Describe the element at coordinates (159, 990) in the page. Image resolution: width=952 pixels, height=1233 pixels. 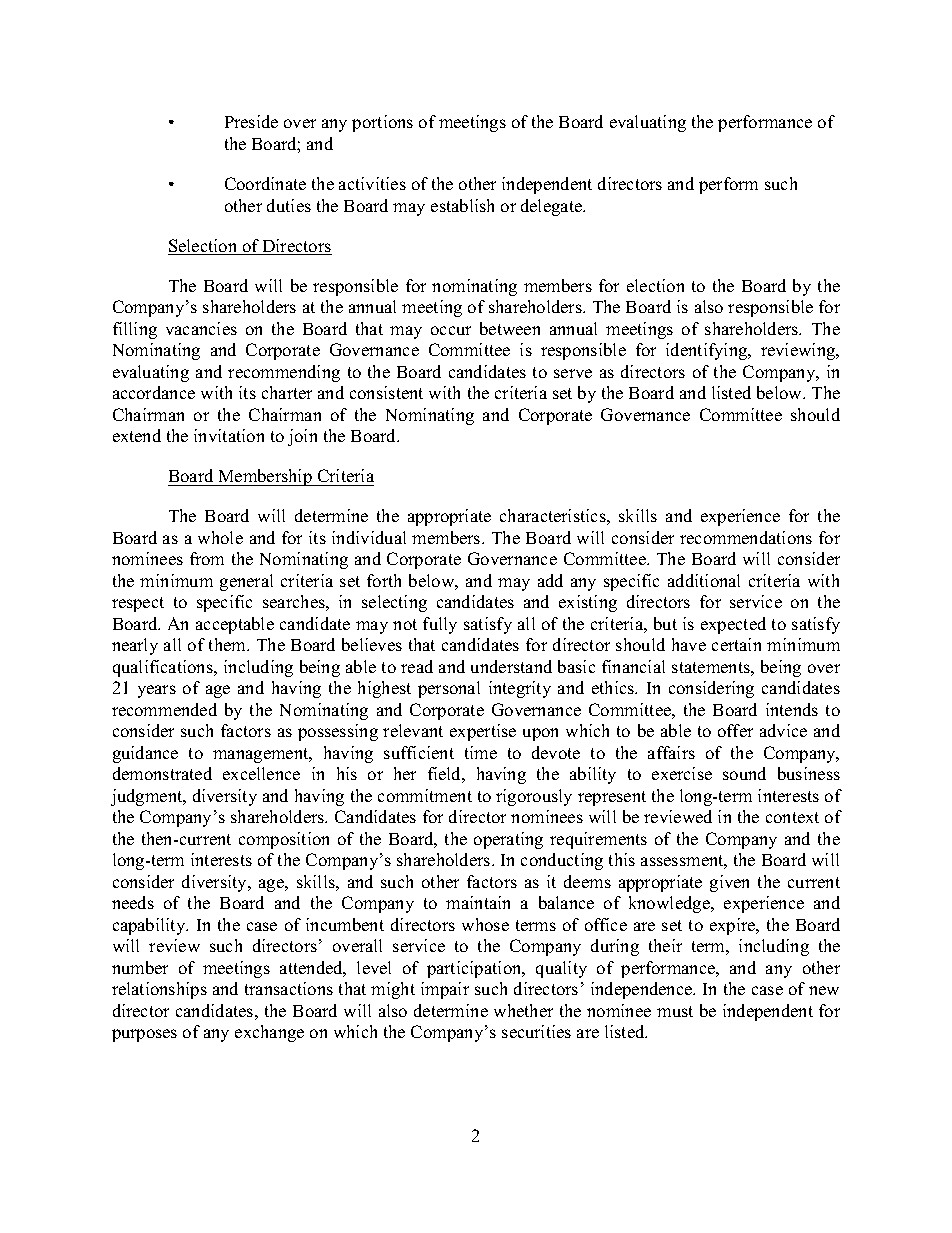
I see `relationships` at that location.
